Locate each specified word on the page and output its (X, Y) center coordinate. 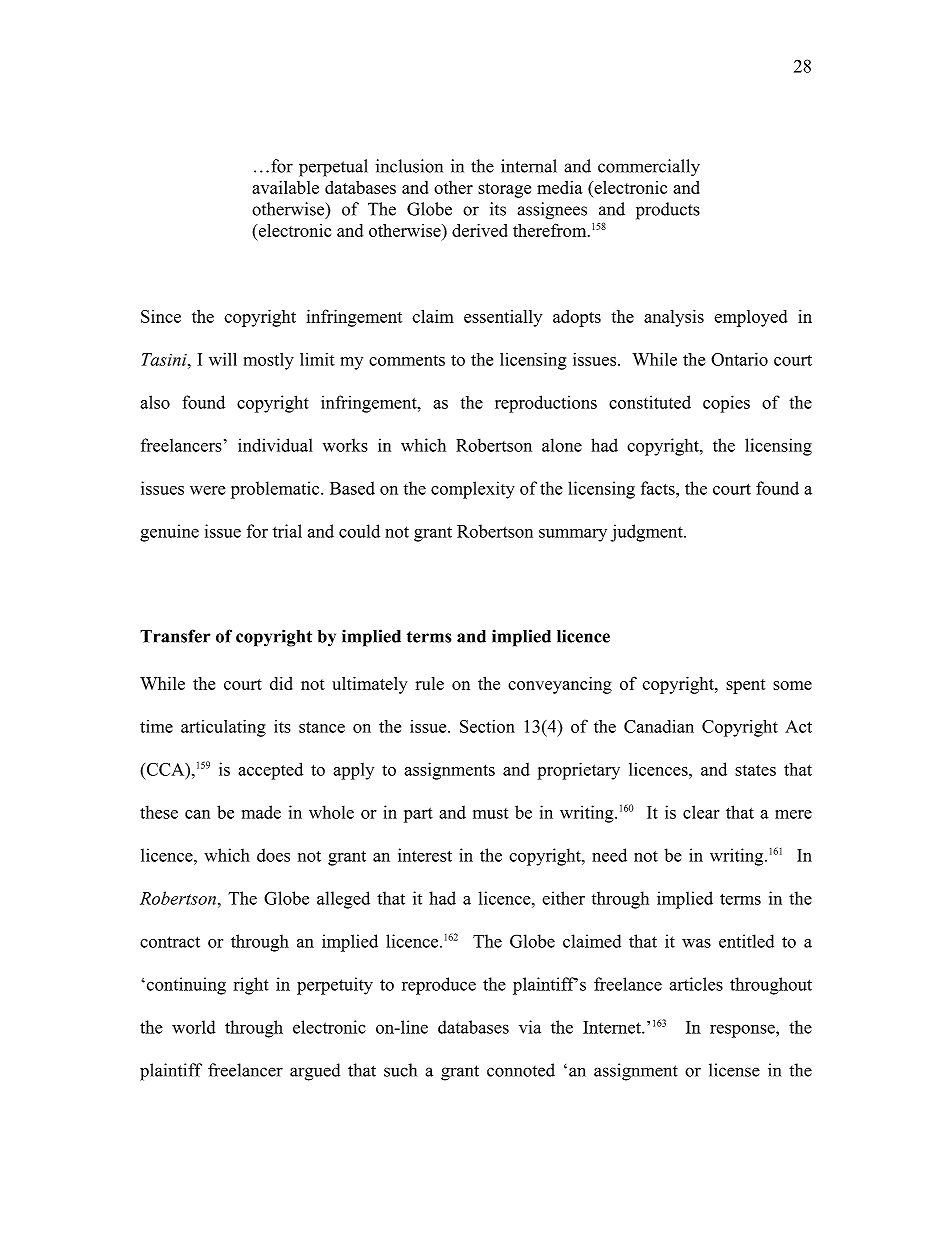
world (194, 1027)
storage (504, 190)
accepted (270, 771)
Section (487, 726)
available (285, 187)
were (207, 490)
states (755, 770)
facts (659, 488)
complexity (473, 490)
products (668, 211)
